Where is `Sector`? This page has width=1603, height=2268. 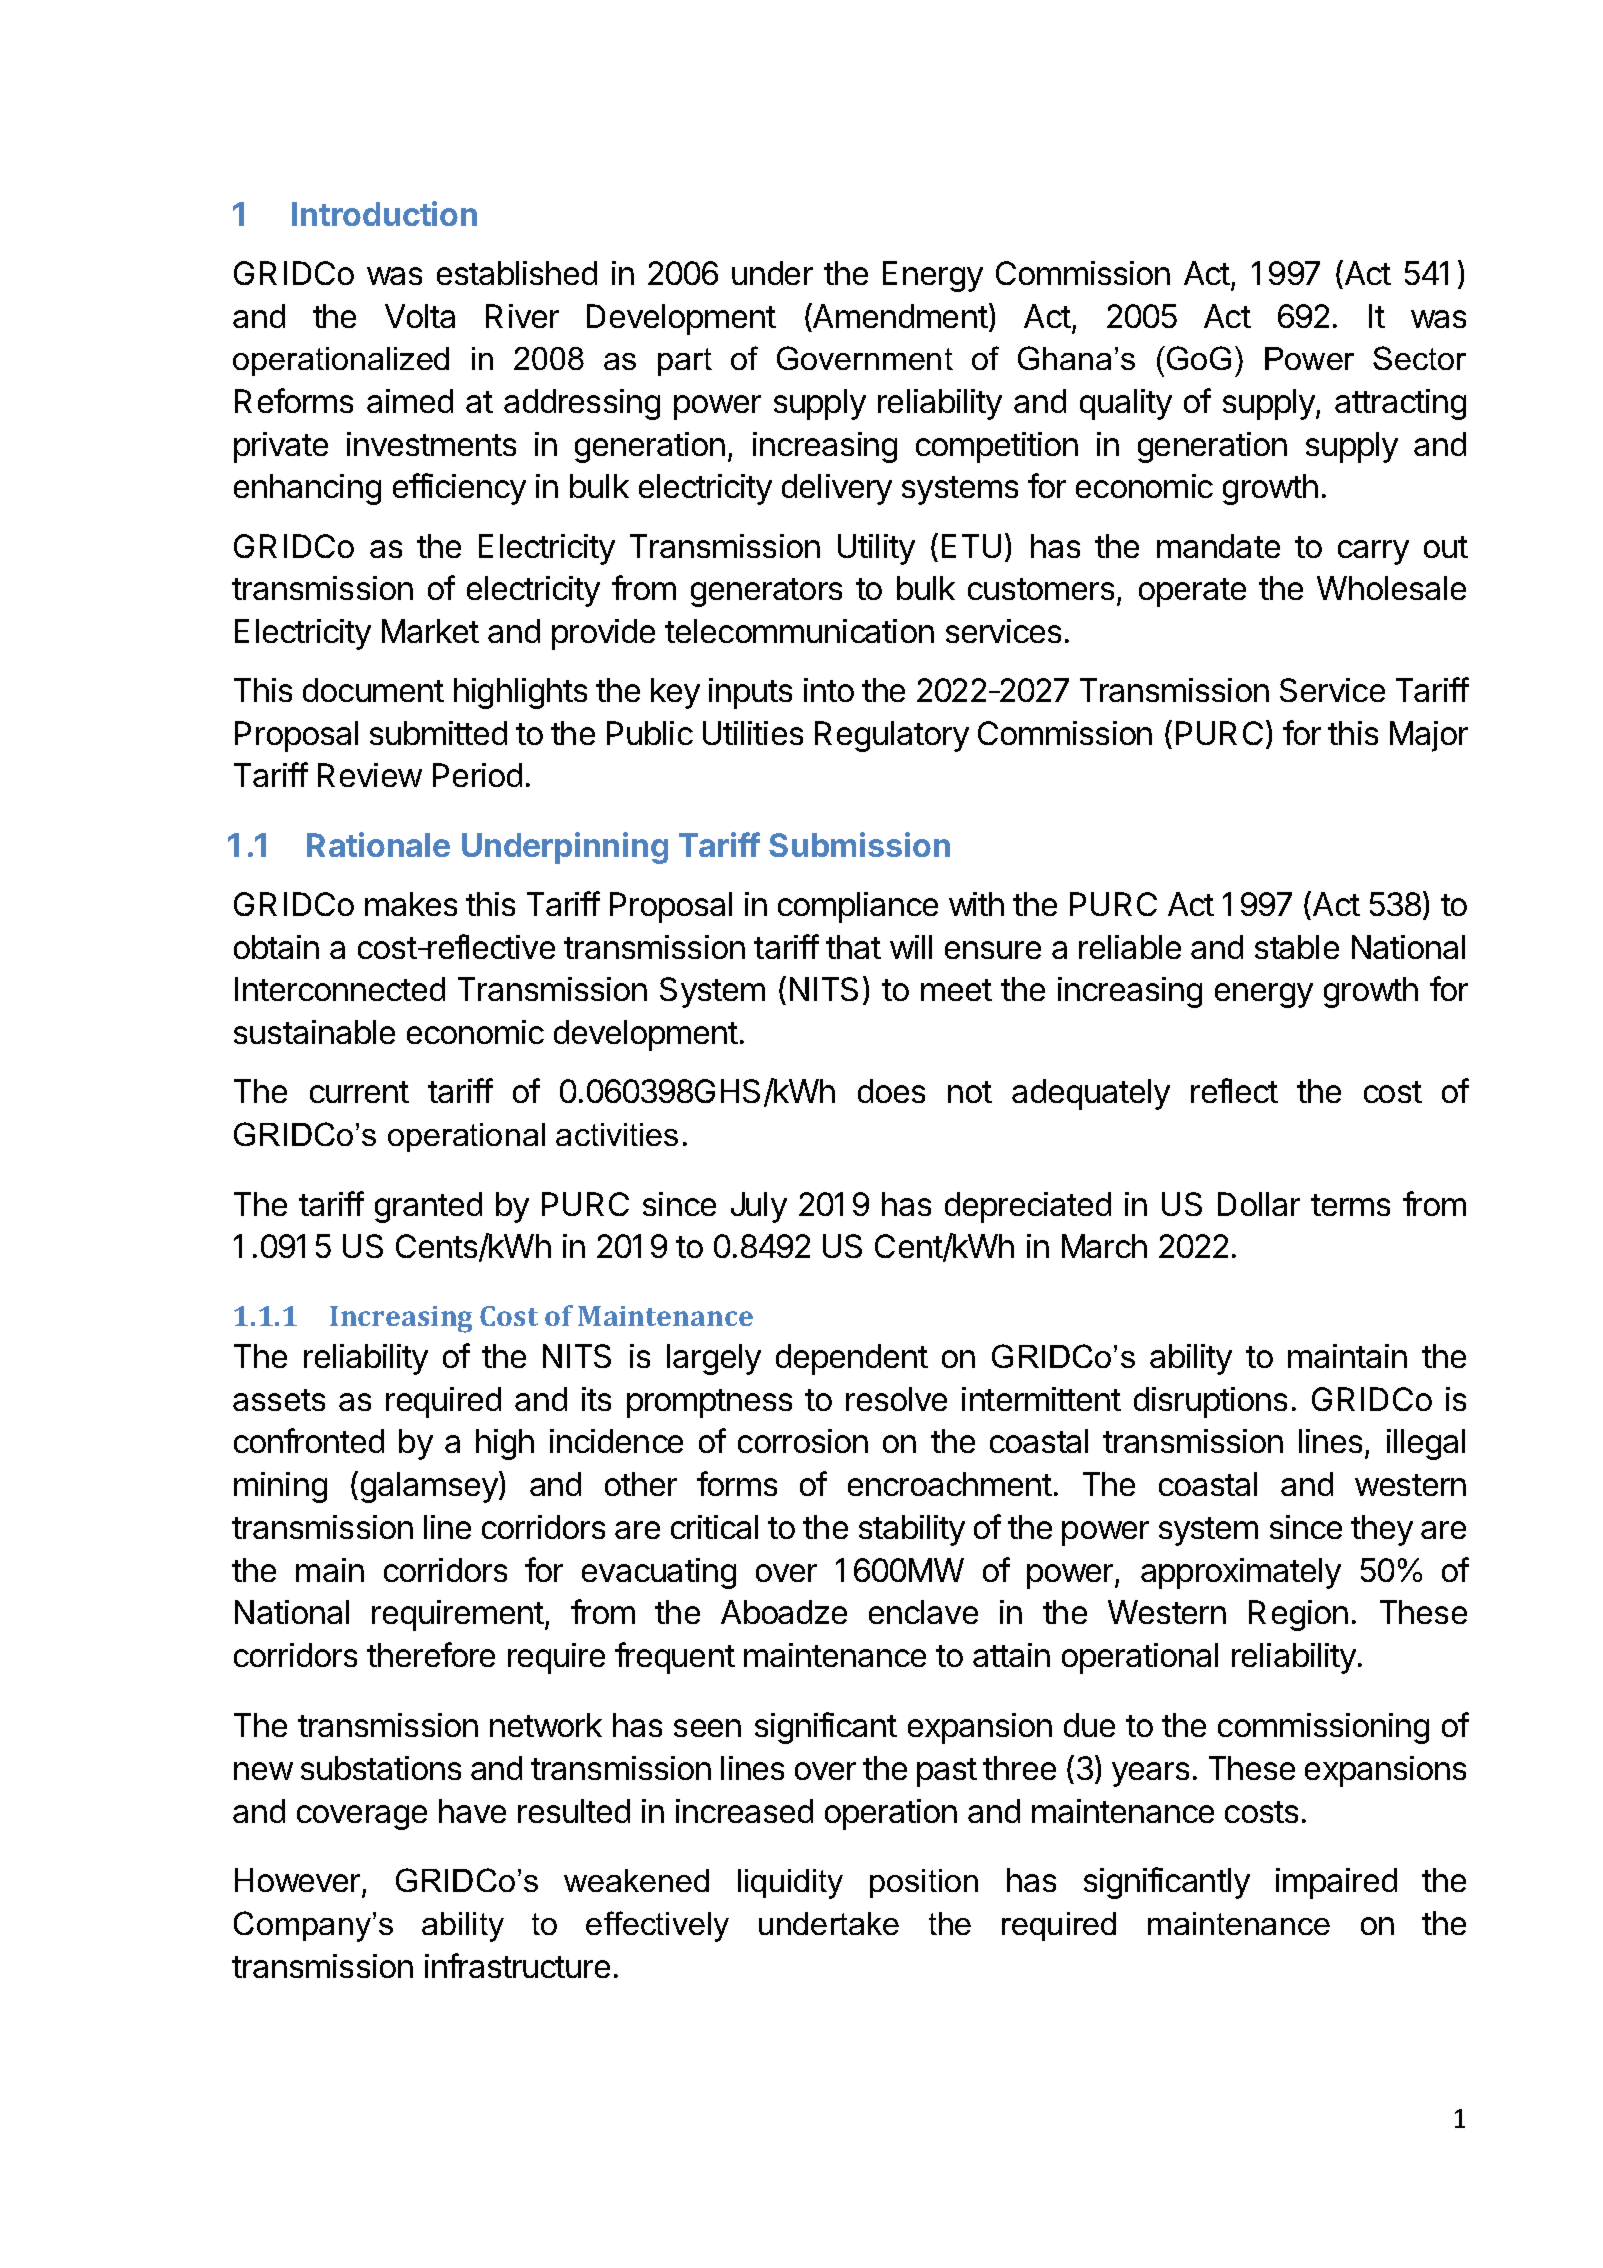 Sector is located at coordinates (1419, 358).
